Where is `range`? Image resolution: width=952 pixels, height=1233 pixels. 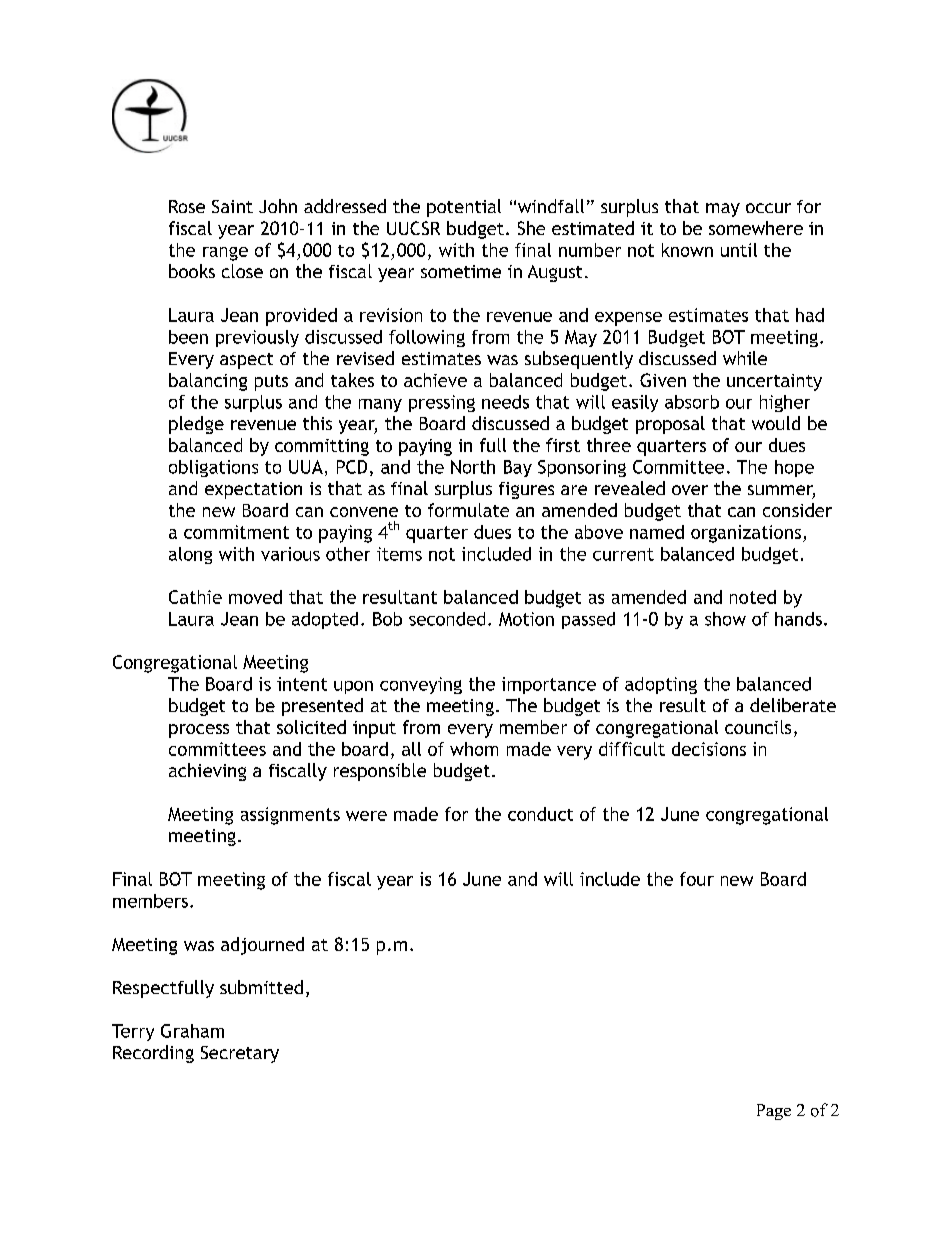 range is located at coordinates (225, 254).
